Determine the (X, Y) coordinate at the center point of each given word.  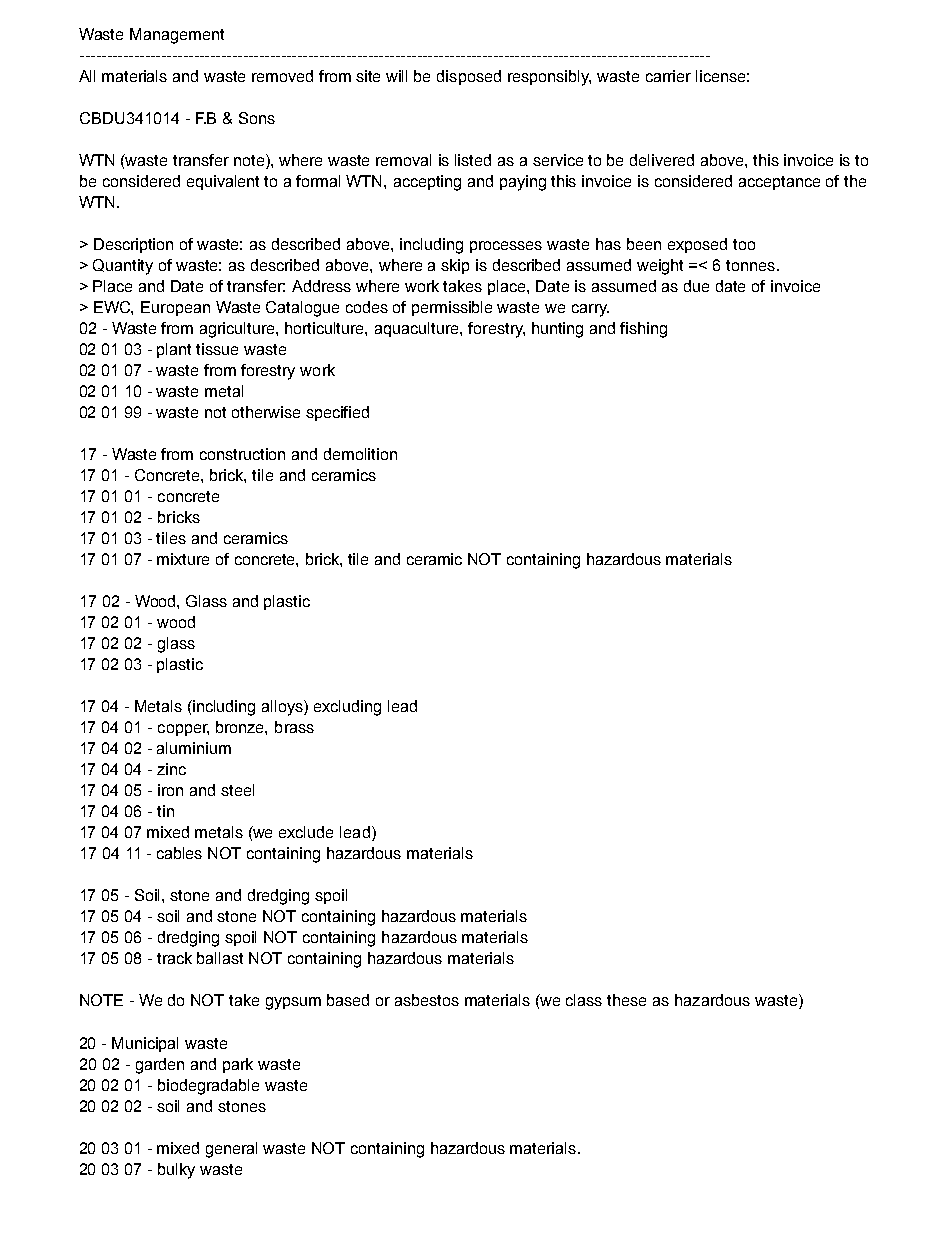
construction (242, 454)
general (231, 1150)
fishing (643, 330)
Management (177, 36)
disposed (469, 77)
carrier (668, 76)
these (626, 1000)
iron (170, 790)
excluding (347, 708)
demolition (360, 454)
